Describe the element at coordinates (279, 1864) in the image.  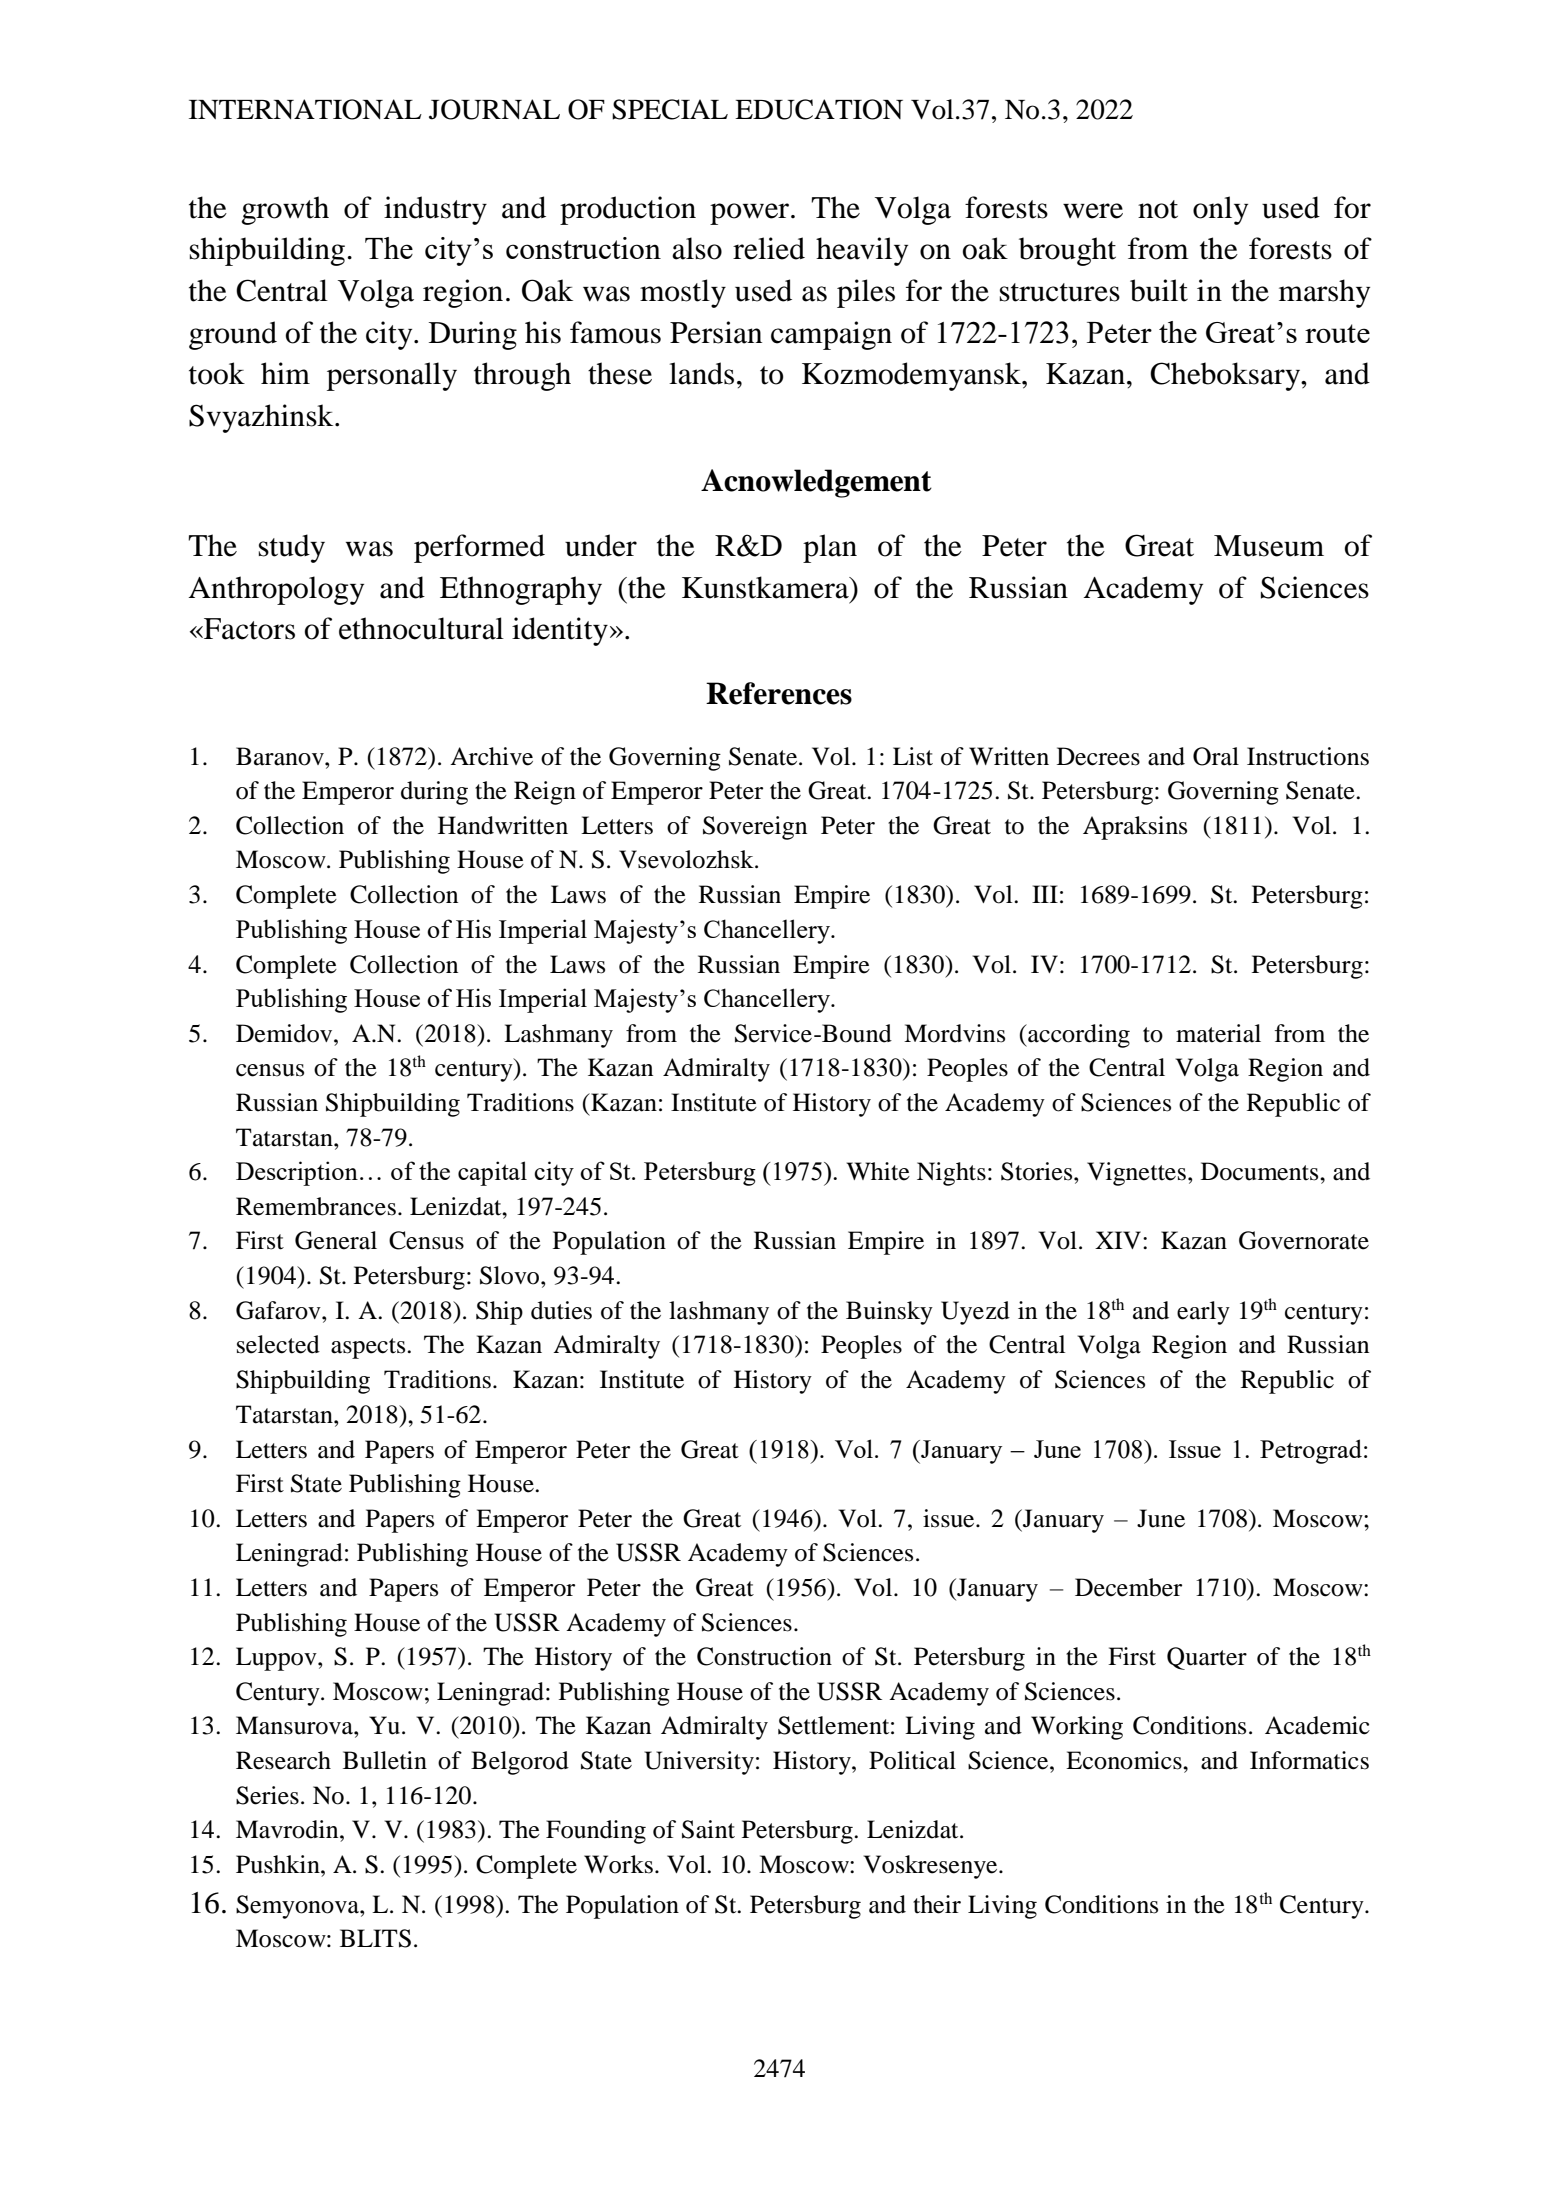
I see `Pushkin` at that location.
